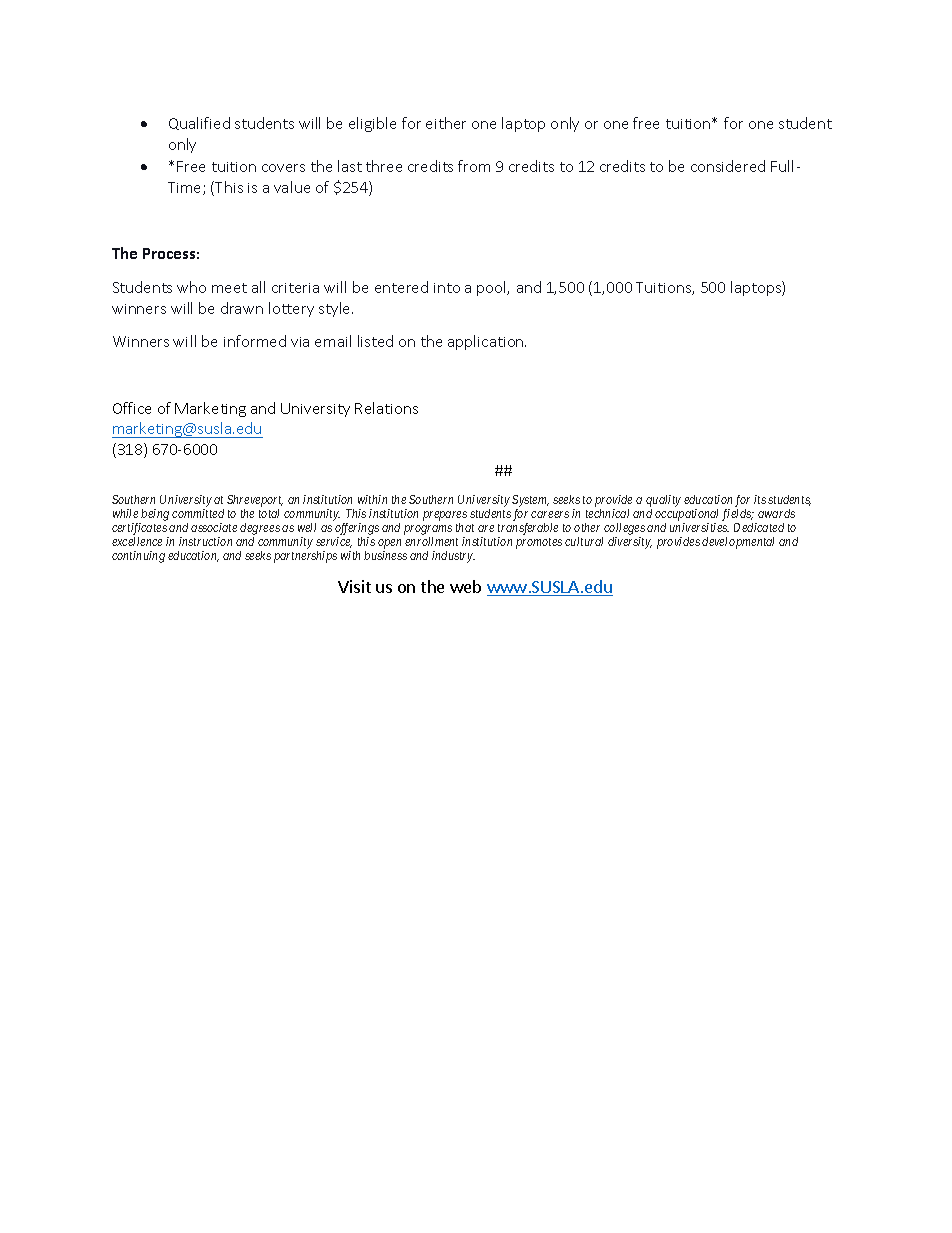 The width and height of the screenshot is (952, 1233). Describe the element at coordinates (493, 288) in the screenshot. I see `pool` at that location.
